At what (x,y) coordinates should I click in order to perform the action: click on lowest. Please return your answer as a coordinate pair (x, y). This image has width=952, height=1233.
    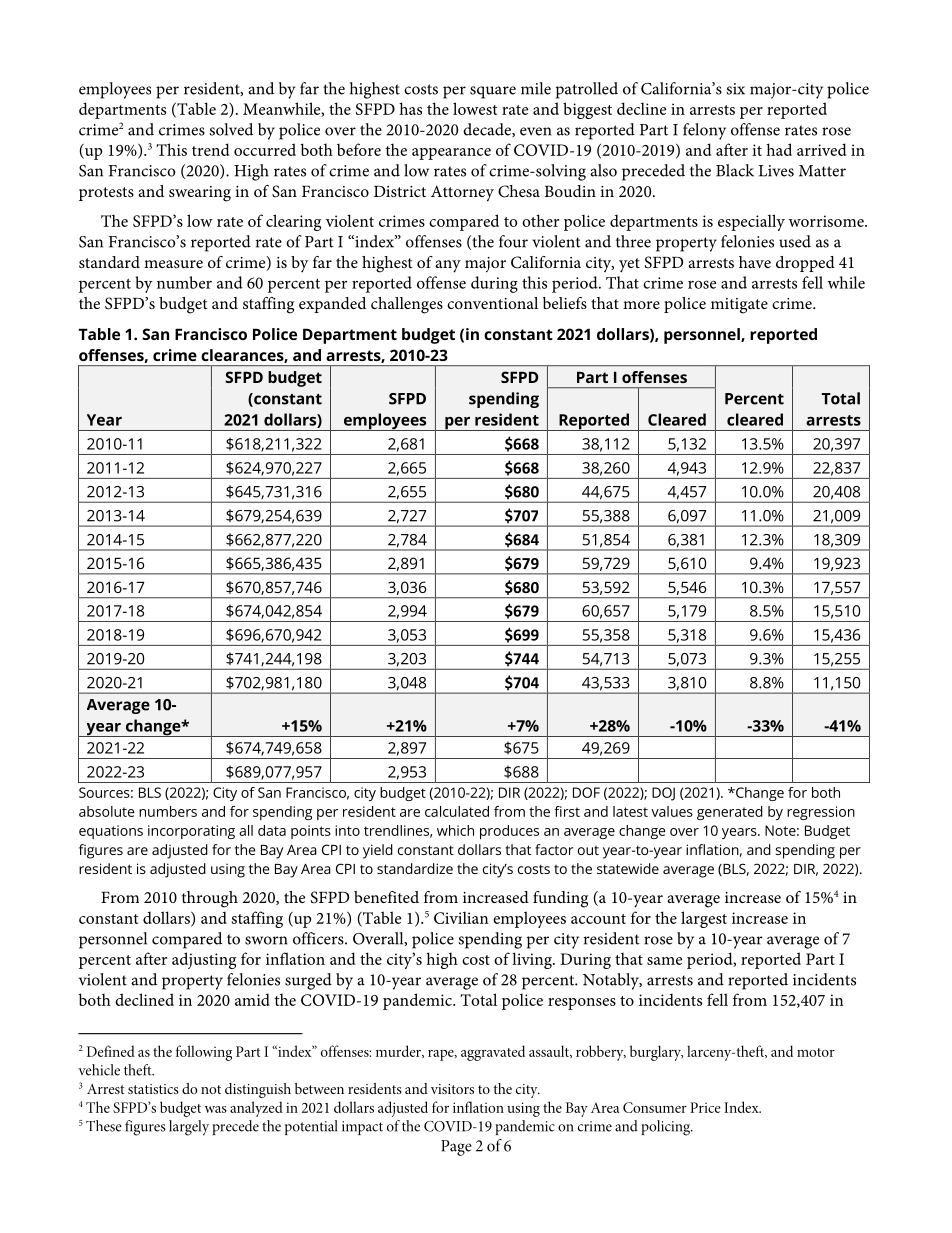
    Looking at the image, I should click on (475, 108).
